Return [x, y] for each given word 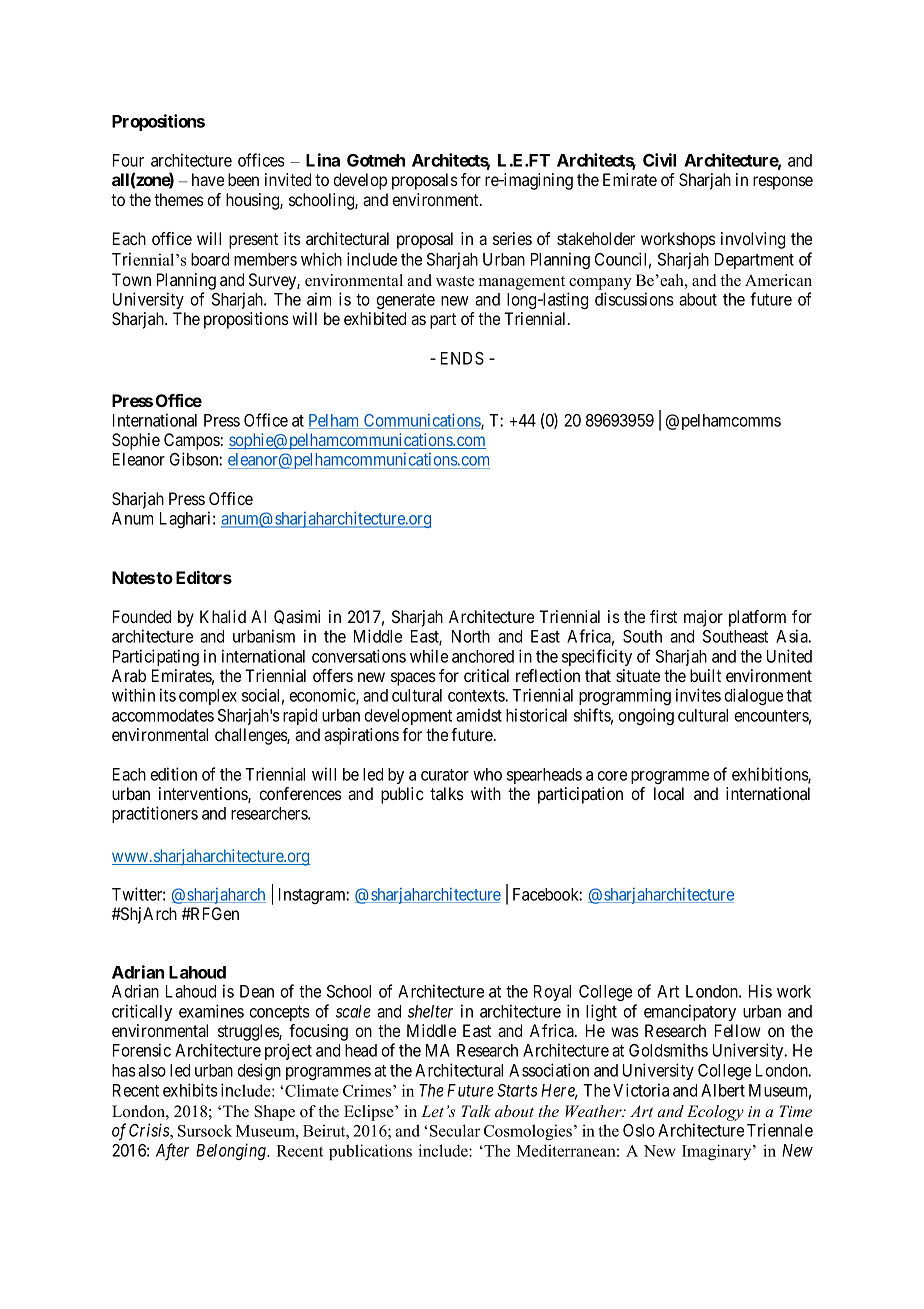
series [512, 238]
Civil [659, 160]
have [208, 179]
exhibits [190, 1090]
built [705, 675]
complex [208, 697]
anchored [483, 656]
